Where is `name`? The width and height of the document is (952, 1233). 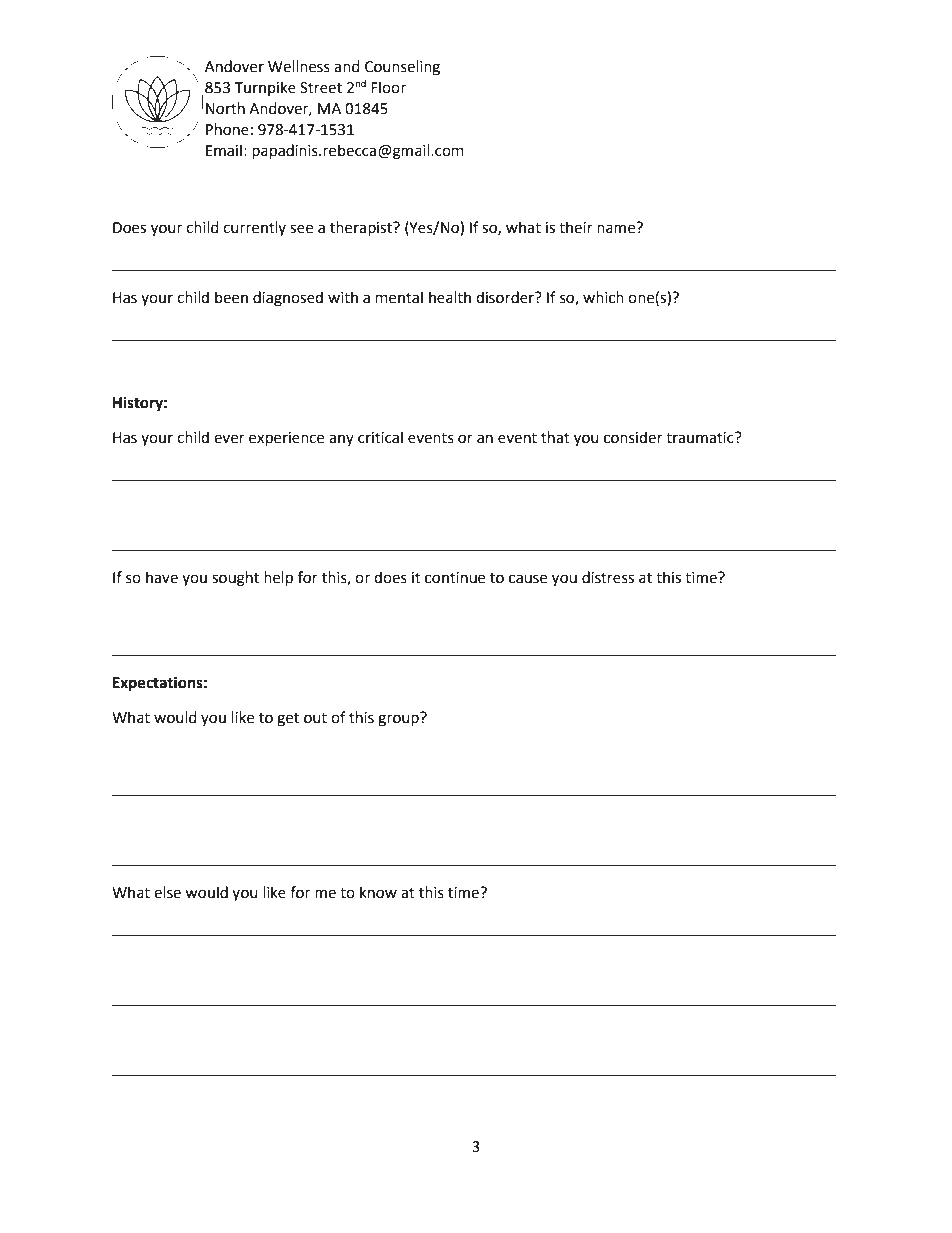 name is located at coordinates (617, 228).
